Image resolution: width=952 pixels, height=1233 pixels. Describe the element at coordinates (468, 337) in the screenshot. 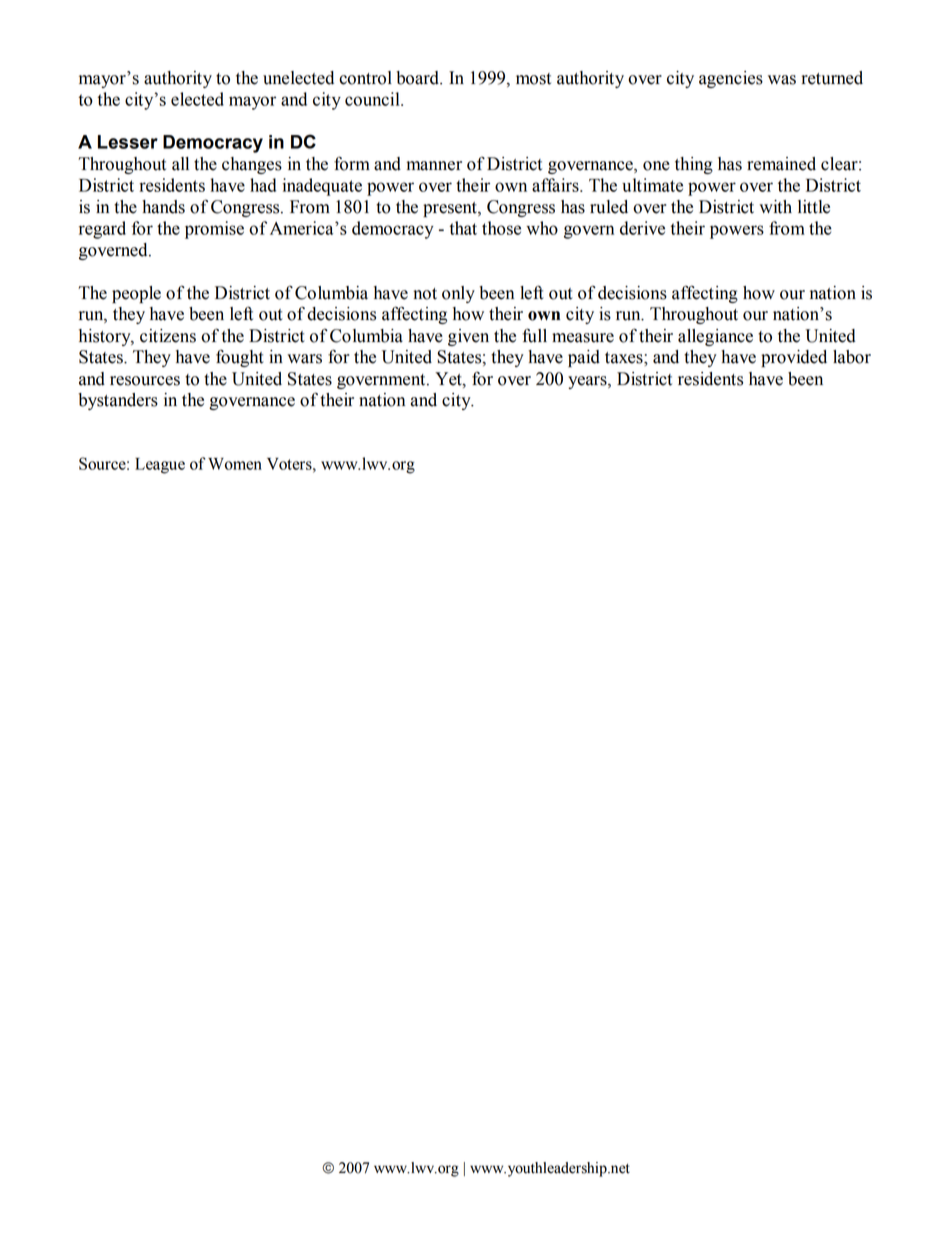

I see `given` at that location.
